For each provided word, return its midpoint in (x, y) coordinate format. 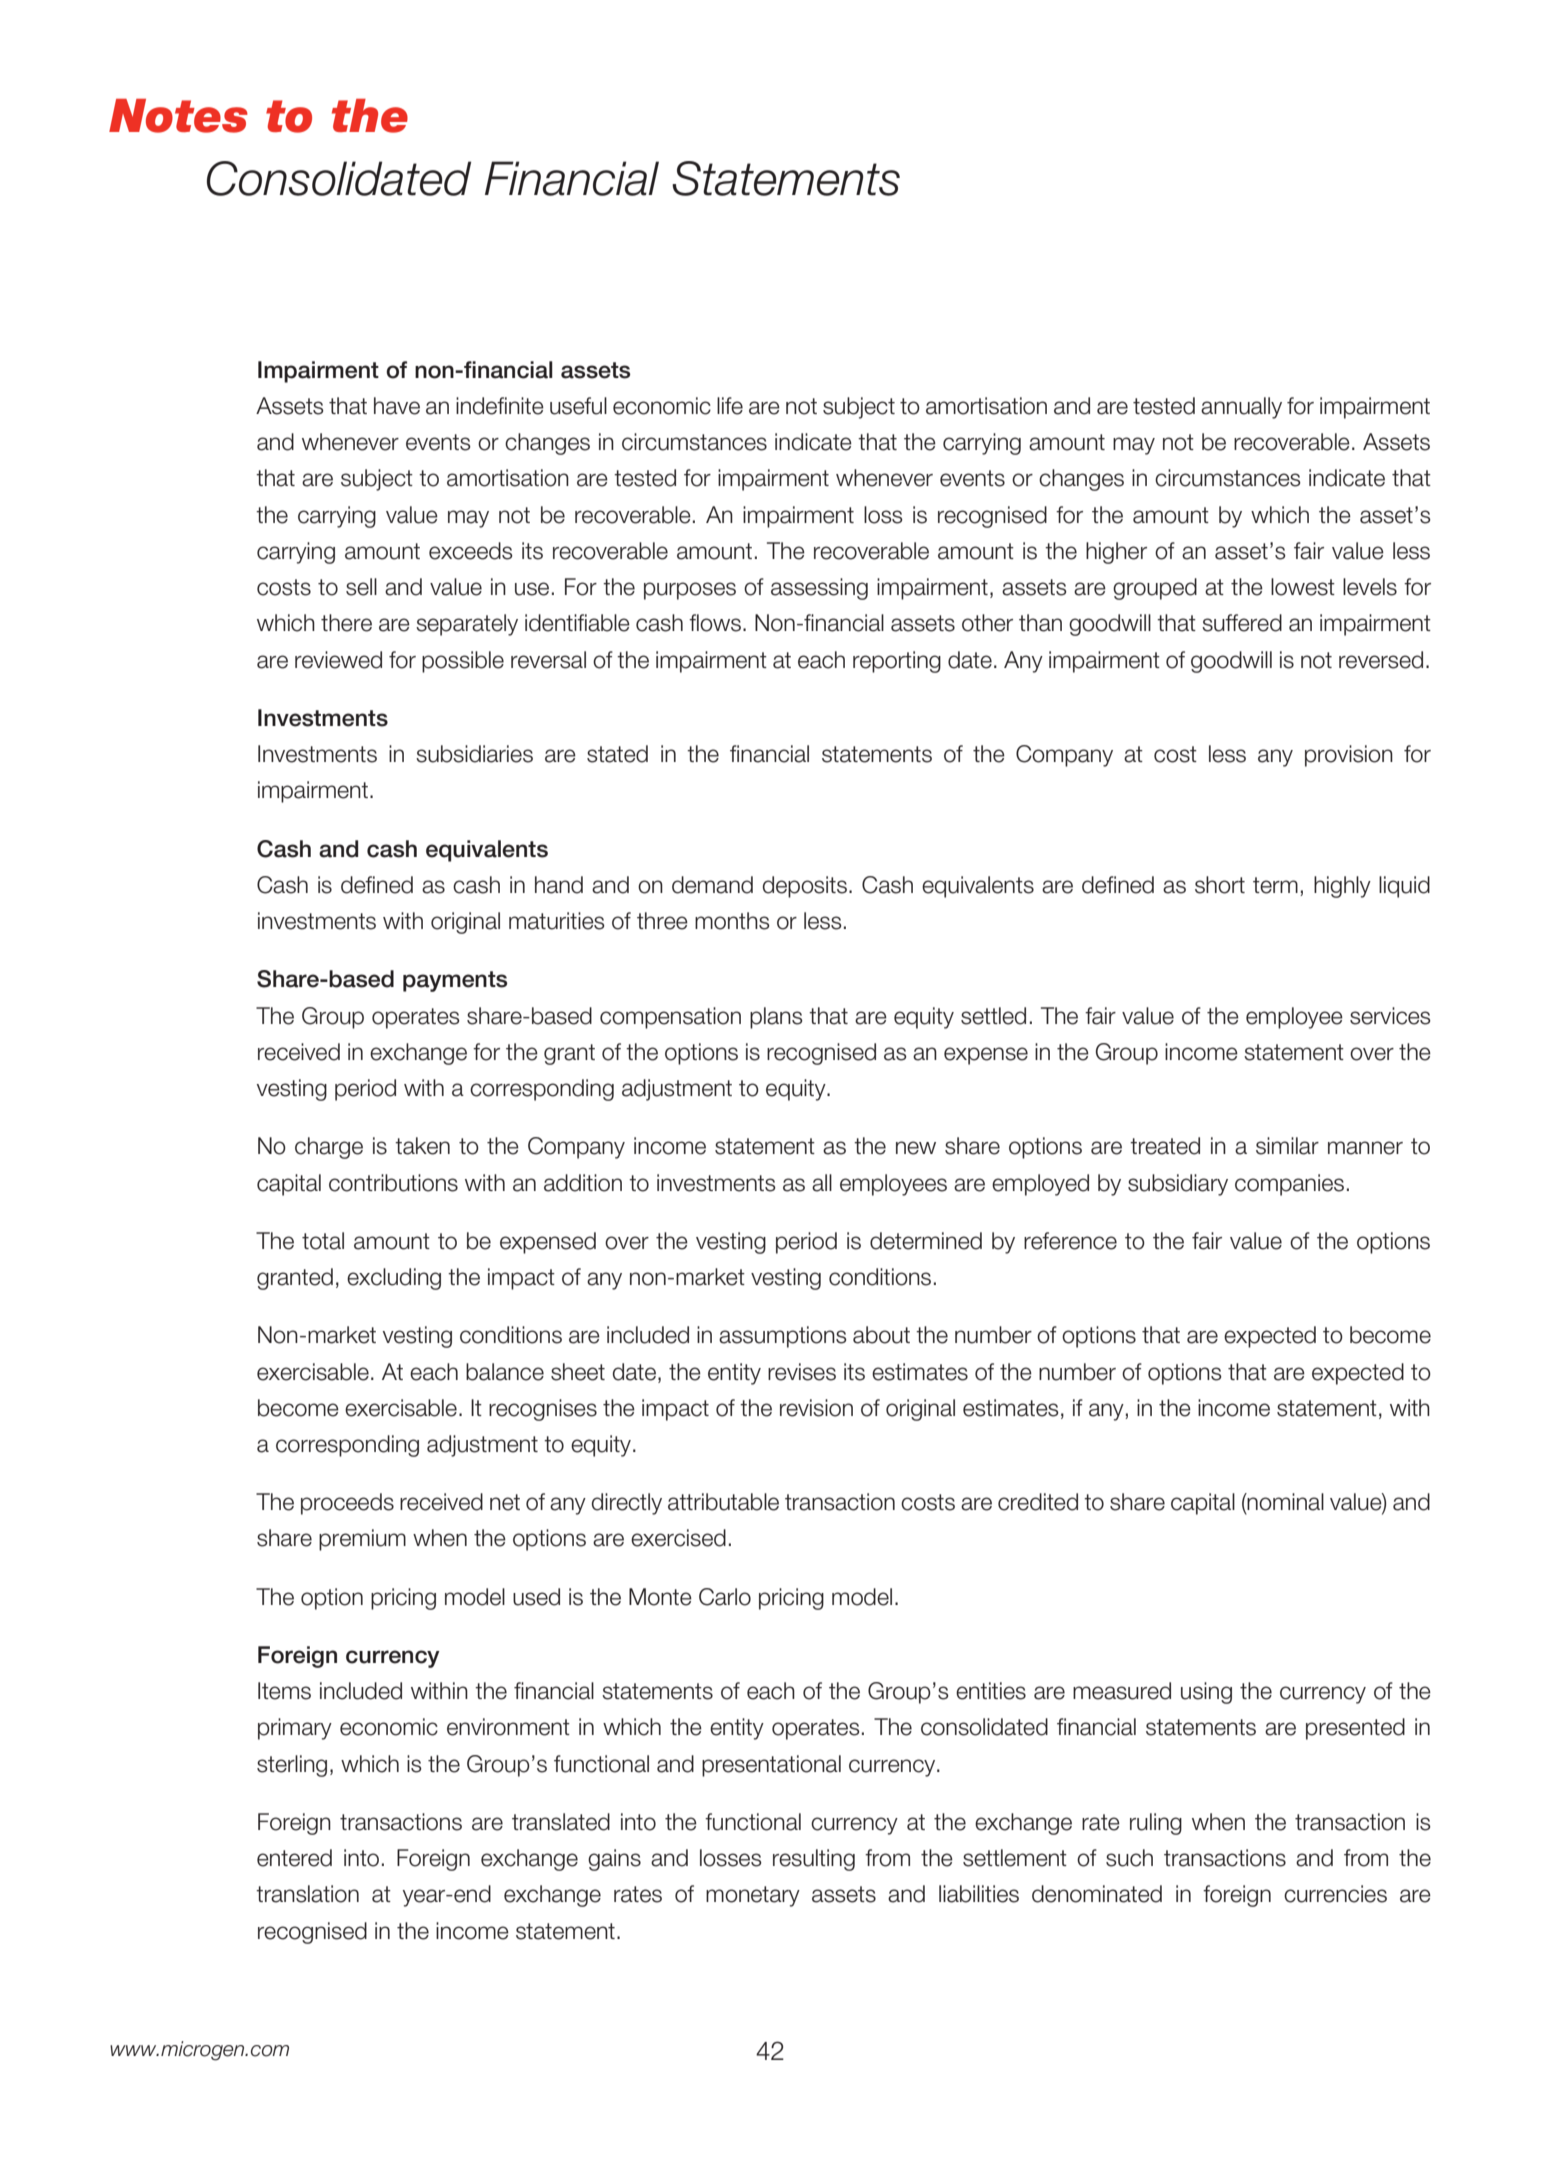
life (730, 406)
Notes (178, 116)
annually (1241, 408)
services (1390, 1016)
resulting (814, 1860)
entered (294, 1858)
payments (455, 981)
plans (776, 1018)
